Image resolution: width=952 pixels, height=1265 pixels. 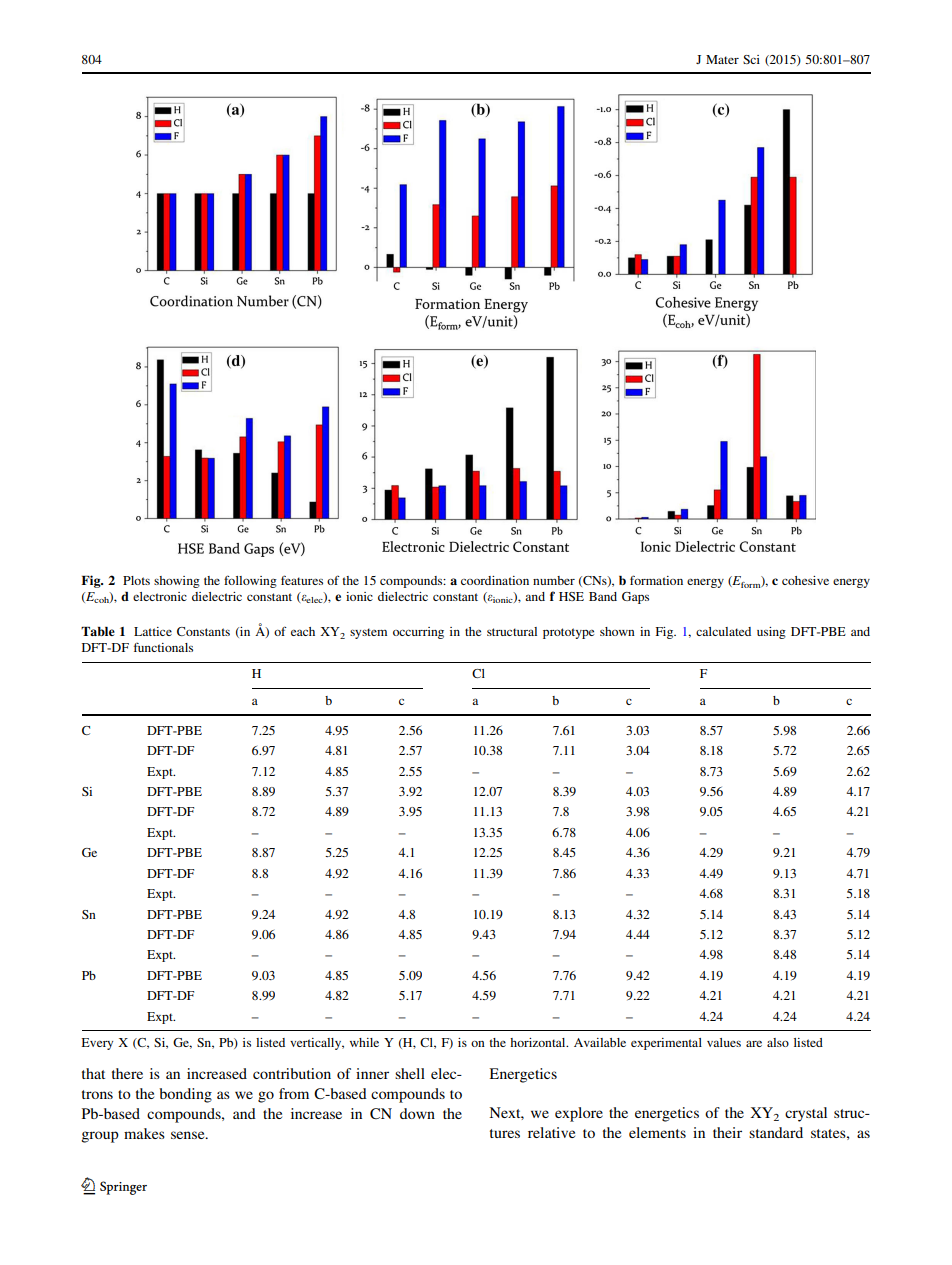 What do you see at coordinates (723, 631) in the screenshot?
I see `calculated` at bounding box center [723, 631].
